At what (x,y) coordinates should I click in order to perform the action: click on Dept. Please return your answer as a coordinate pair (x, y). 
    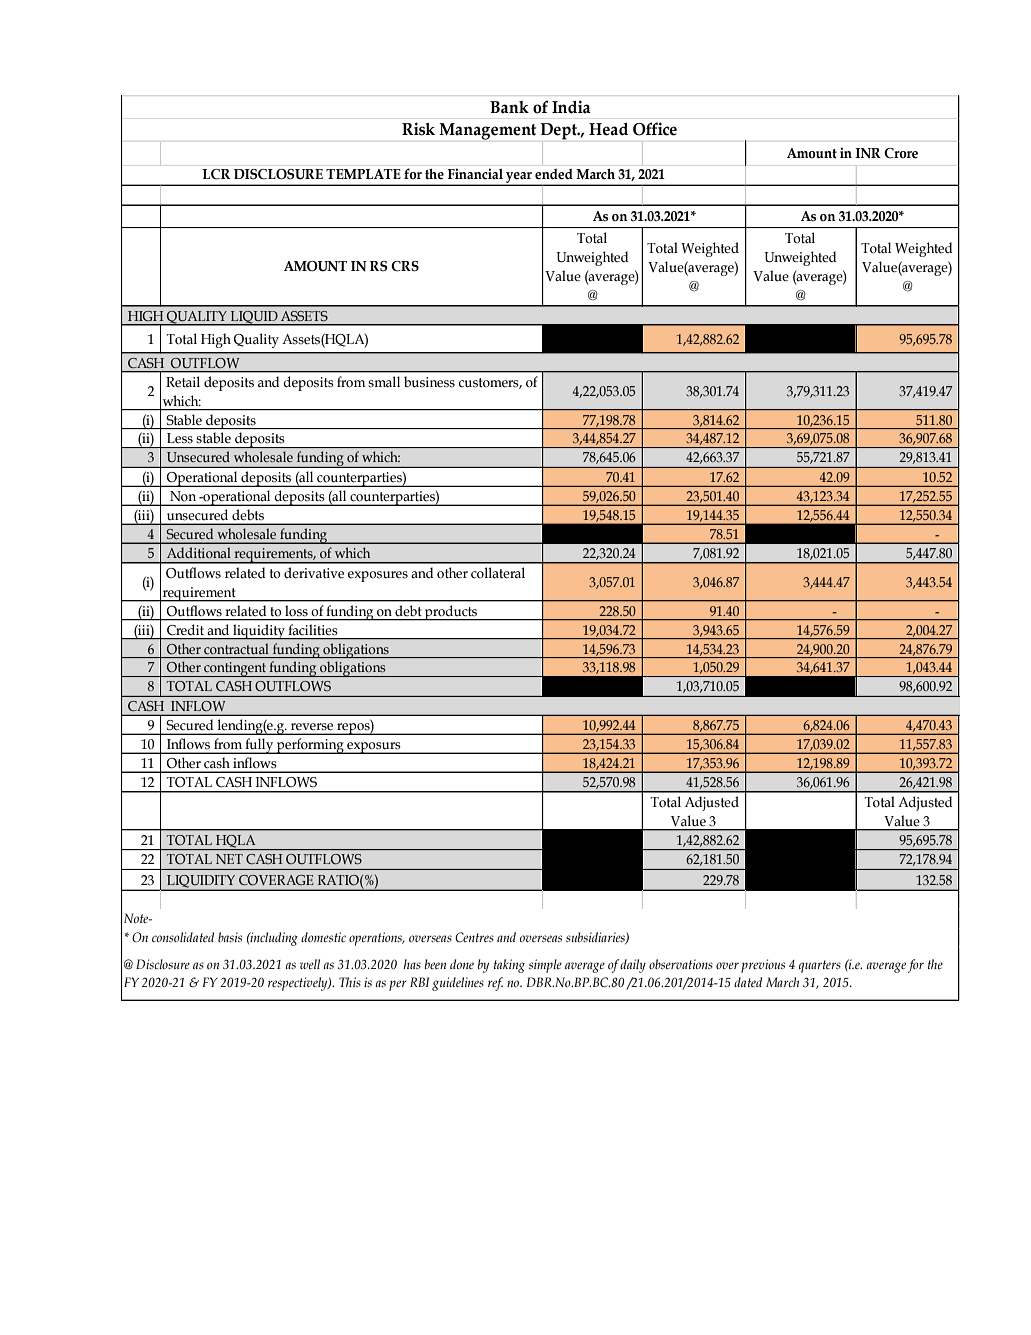
    Looking at the image, I should click on (560, 131).
